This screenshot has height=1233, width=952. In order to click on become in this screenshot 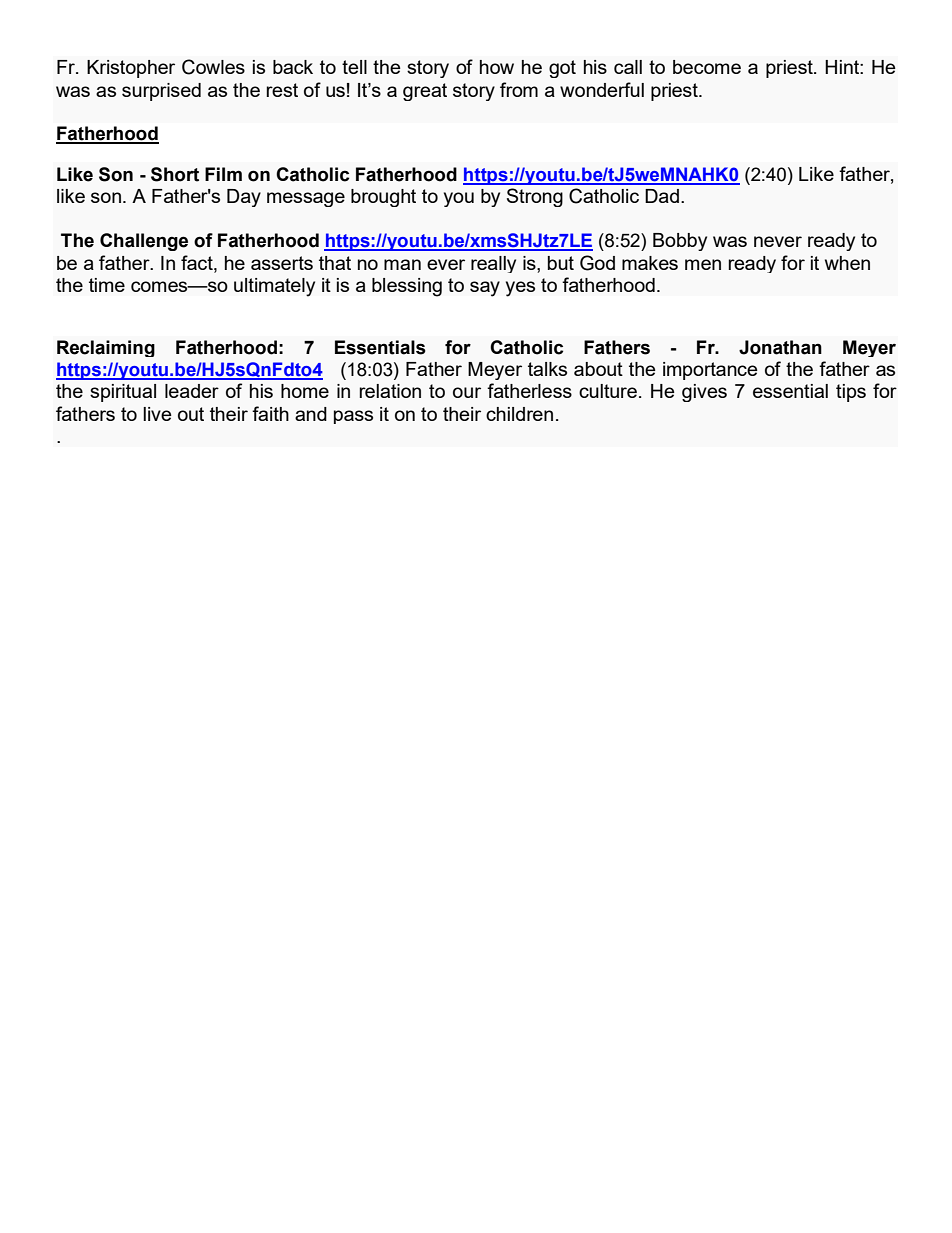, I will do `click(707, 67)`.
